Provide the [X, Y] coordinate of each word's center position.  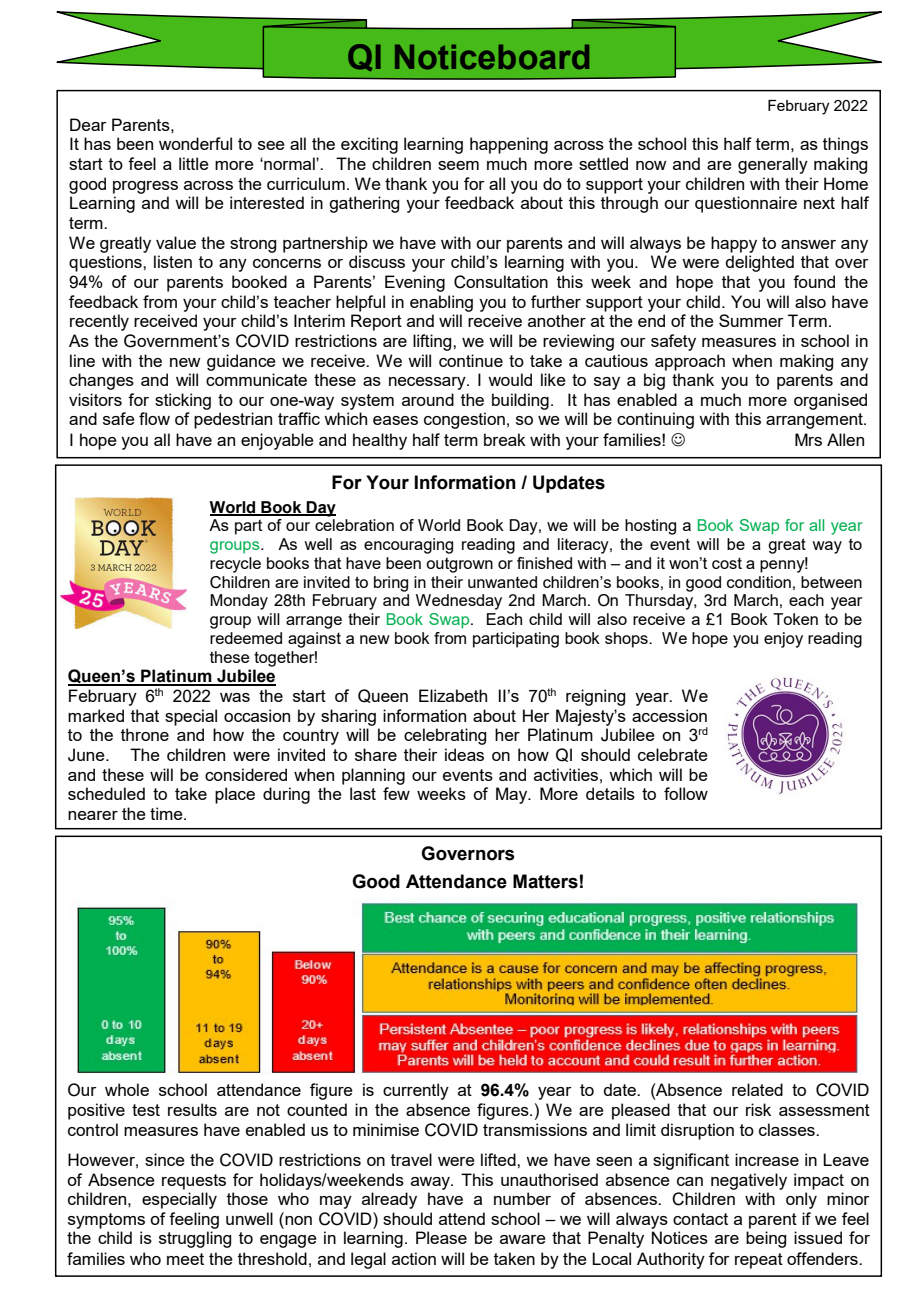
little [194, 163]
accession [669, 715]
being [766, 1239]
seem [458, 165]
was [235, 697]
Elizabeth [453, 695]
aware [523, 1239]
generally [773, 165]
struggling [195, 1239]
